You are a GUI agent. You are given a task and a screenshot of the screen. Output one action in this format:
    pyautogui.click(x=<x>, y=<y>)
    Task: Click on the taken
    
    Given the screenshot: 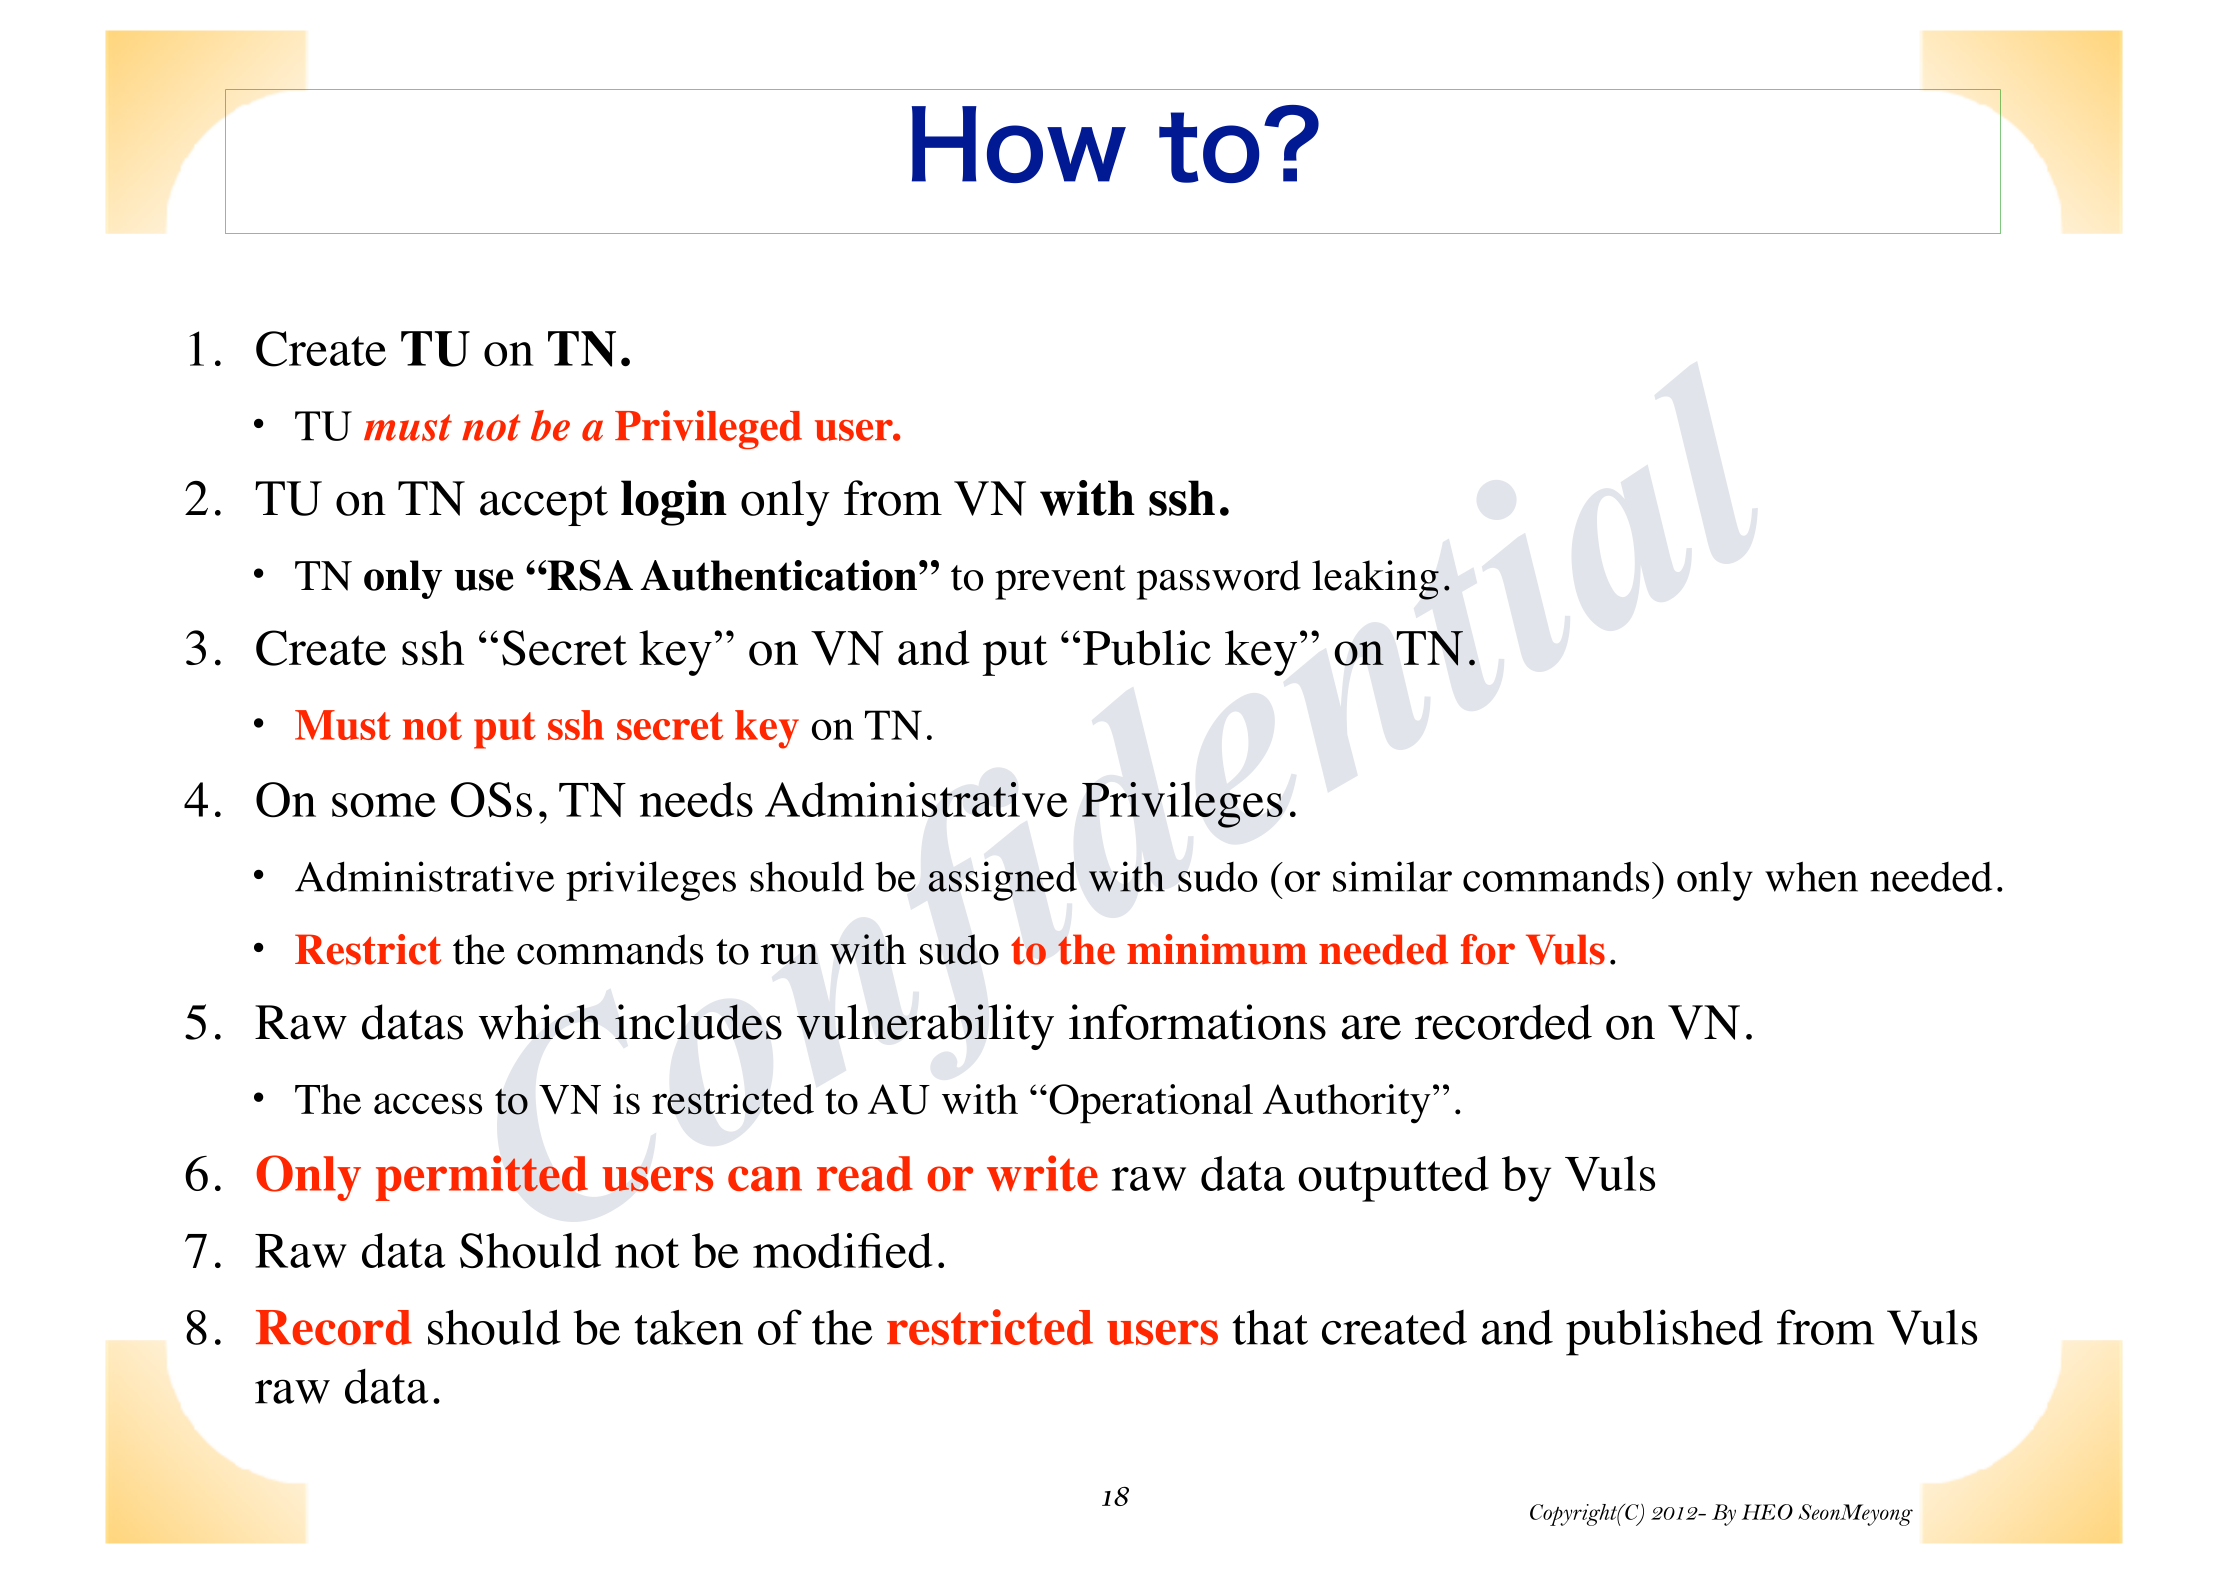 What is the action you would take?
    pyautogui.click(x=688, y=1327)
